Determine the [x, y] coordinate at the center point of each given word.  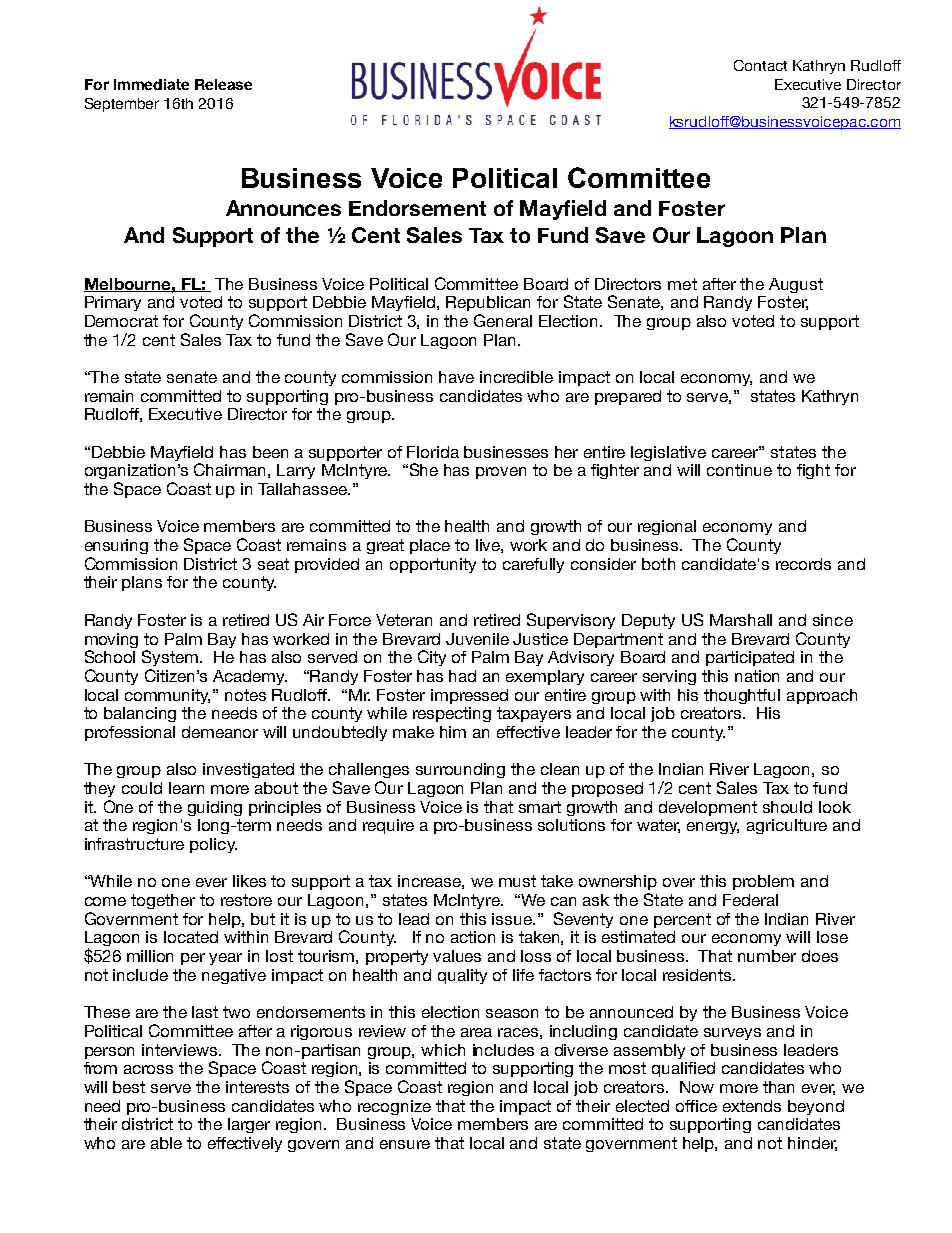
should [787, 807]
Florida [433, 452]
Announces [283, 208]
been [270, 452]
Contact [760, 65]
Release [223, 84]
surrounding [460, 770]
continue [739, 470]
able [166, 1143]
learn [186, 788]
